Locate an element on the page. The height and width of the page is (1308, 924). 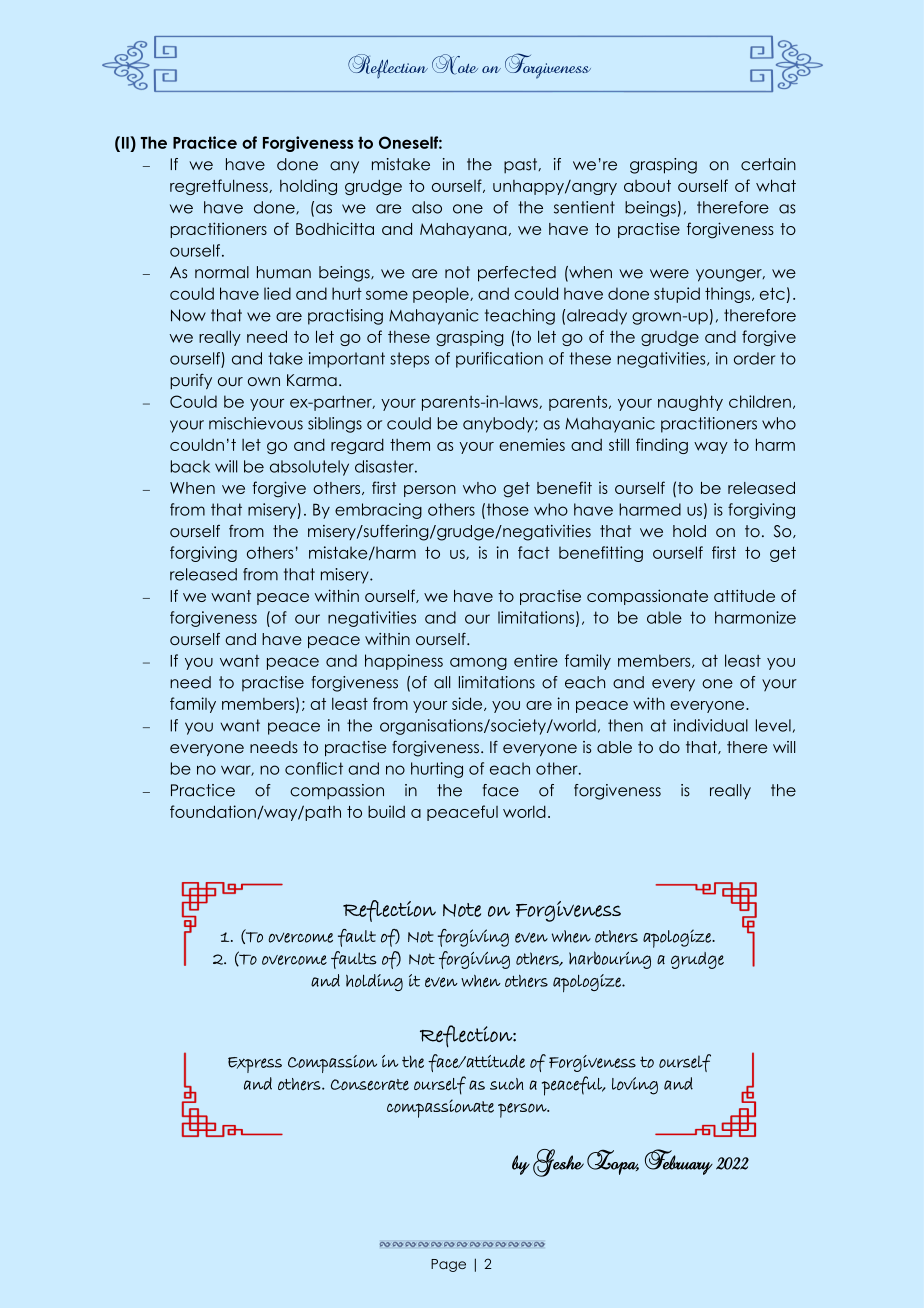
individual is located at coordinates (711, 725).
